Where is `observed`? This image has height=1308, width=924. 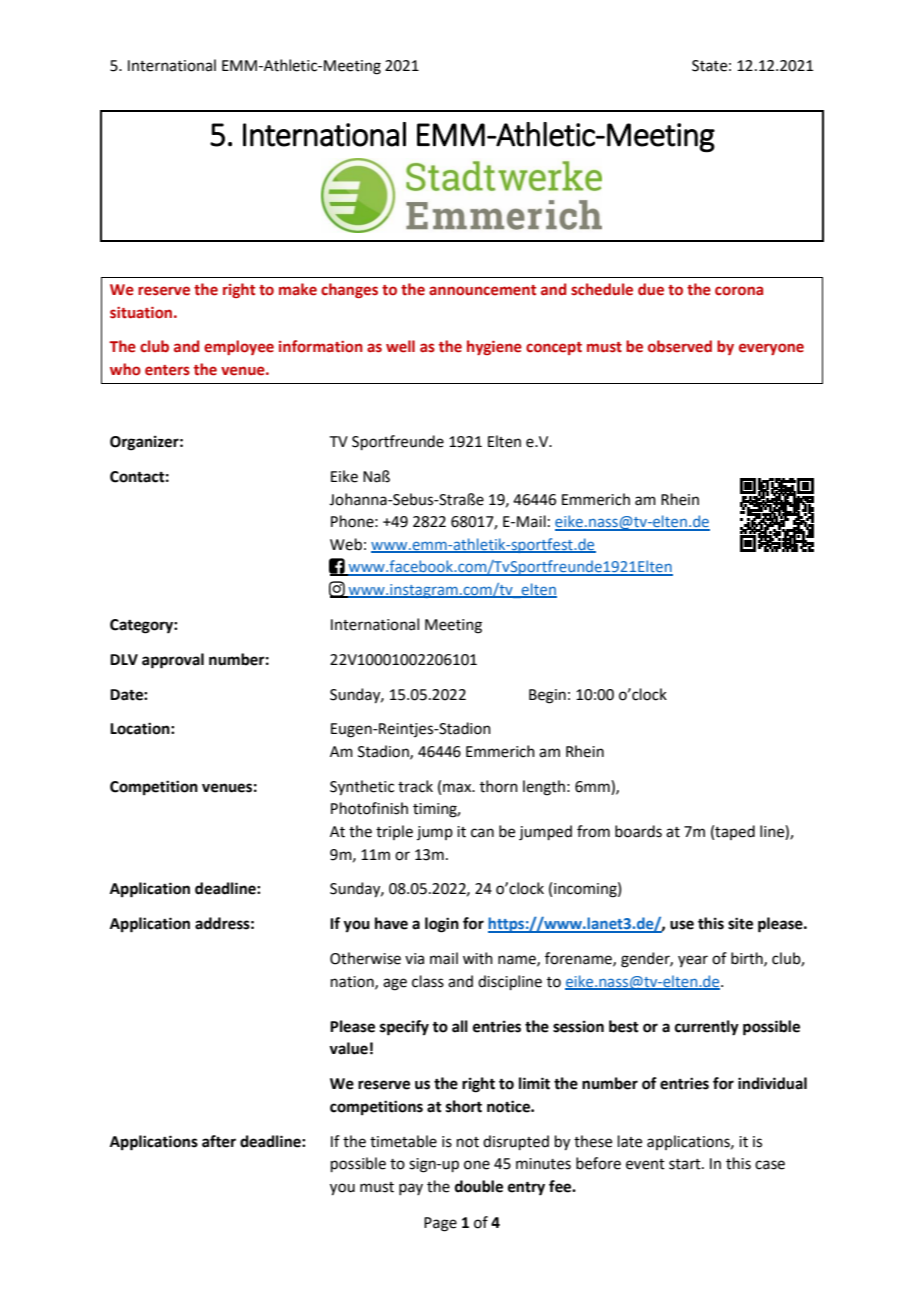
observed is located at coordinates (680, 346).
